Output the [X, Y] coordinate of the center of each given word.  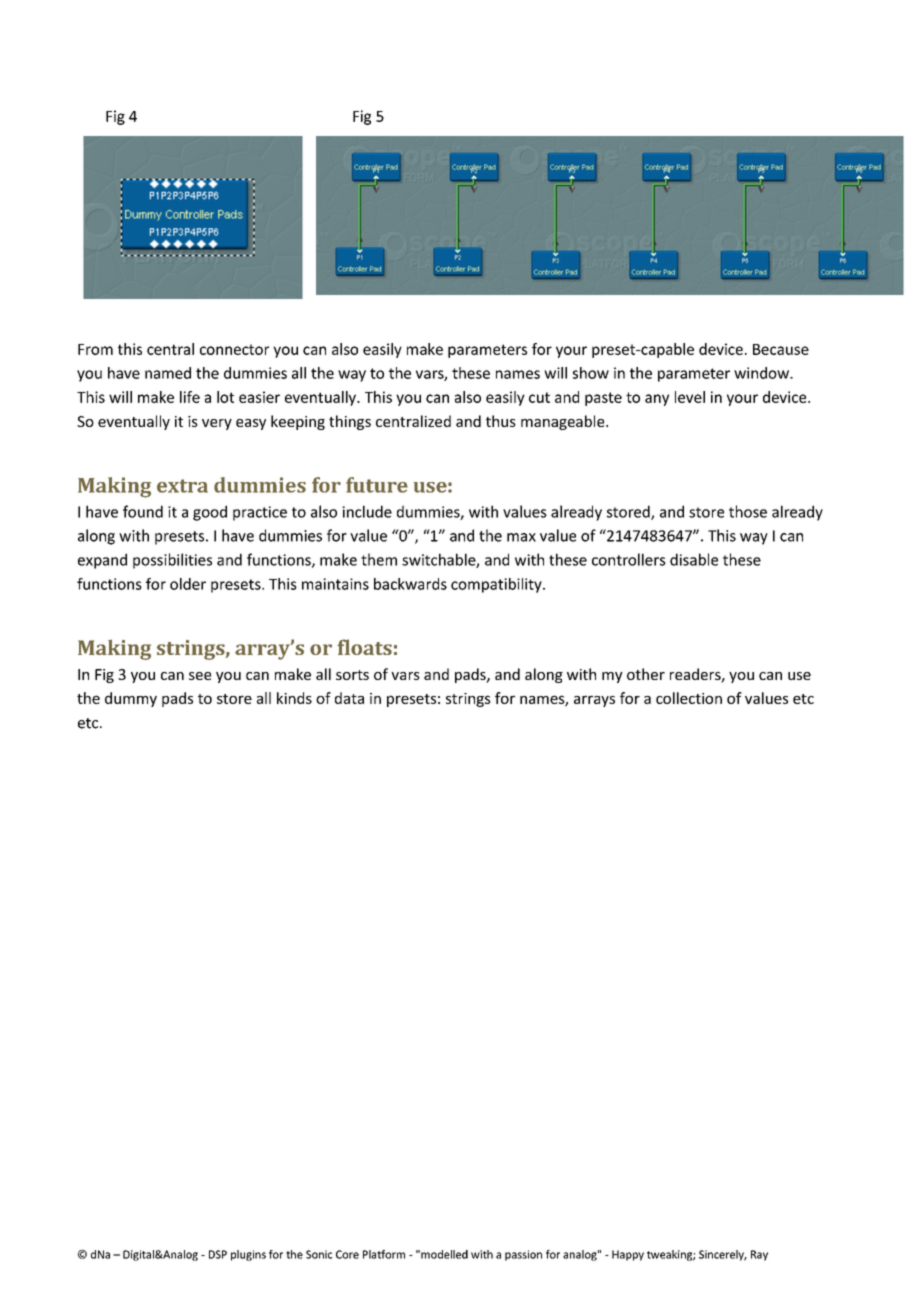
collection [689, 698]
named [168, 373]
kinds [294, 698]
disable [694, 559]
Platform [384, 1254]
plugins [248, 1255]
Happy [628, 1255]
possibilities [172, 561]
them [379, 559]
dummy [131, 699]
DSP [218, 1254]
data [349, 698]
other [646, 674]
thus [501, 421]
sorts [352, 675]
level [690, 397]
